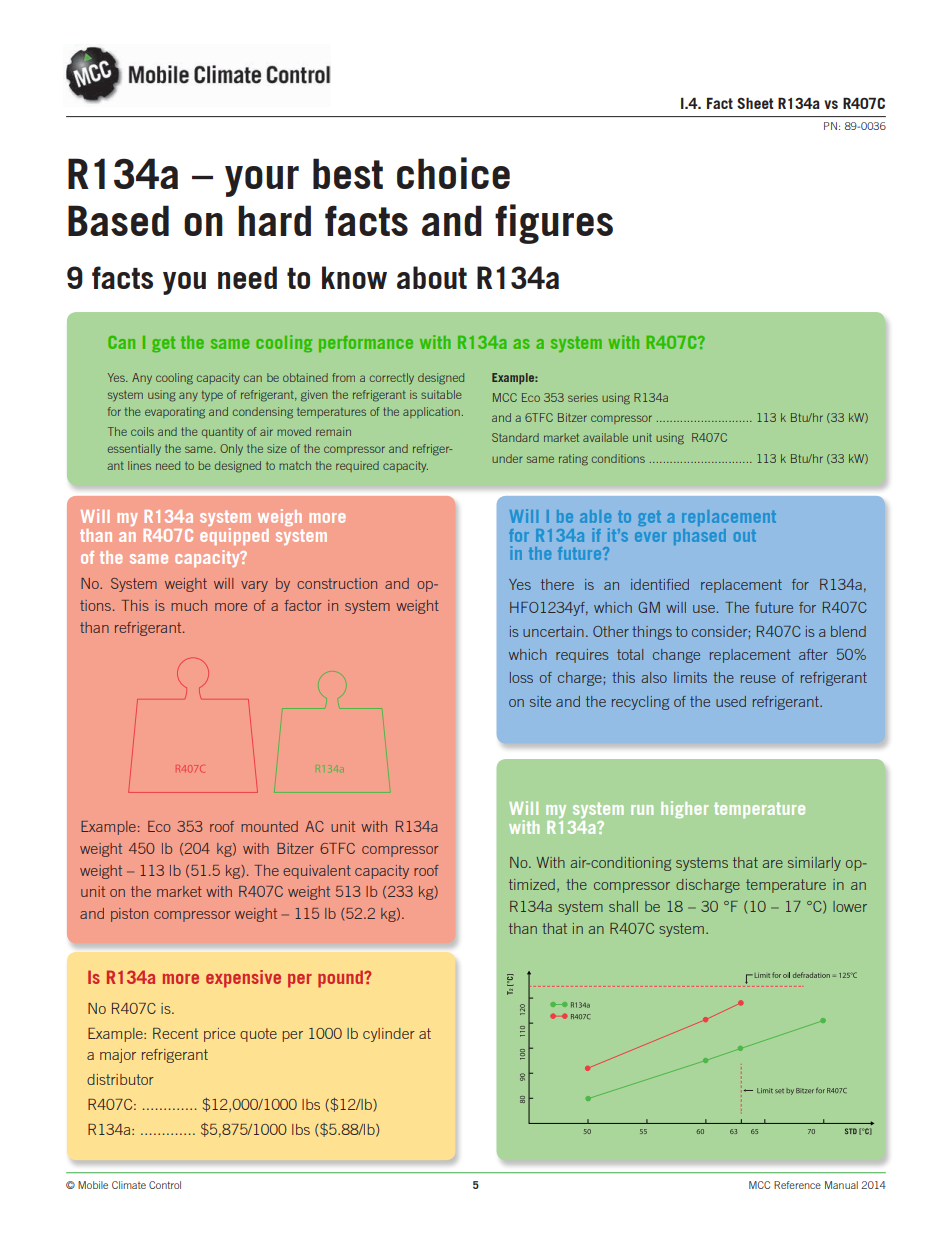  Describe the element at coordinates (165, 1185) in the screenshot. I see `Control` at that location.
